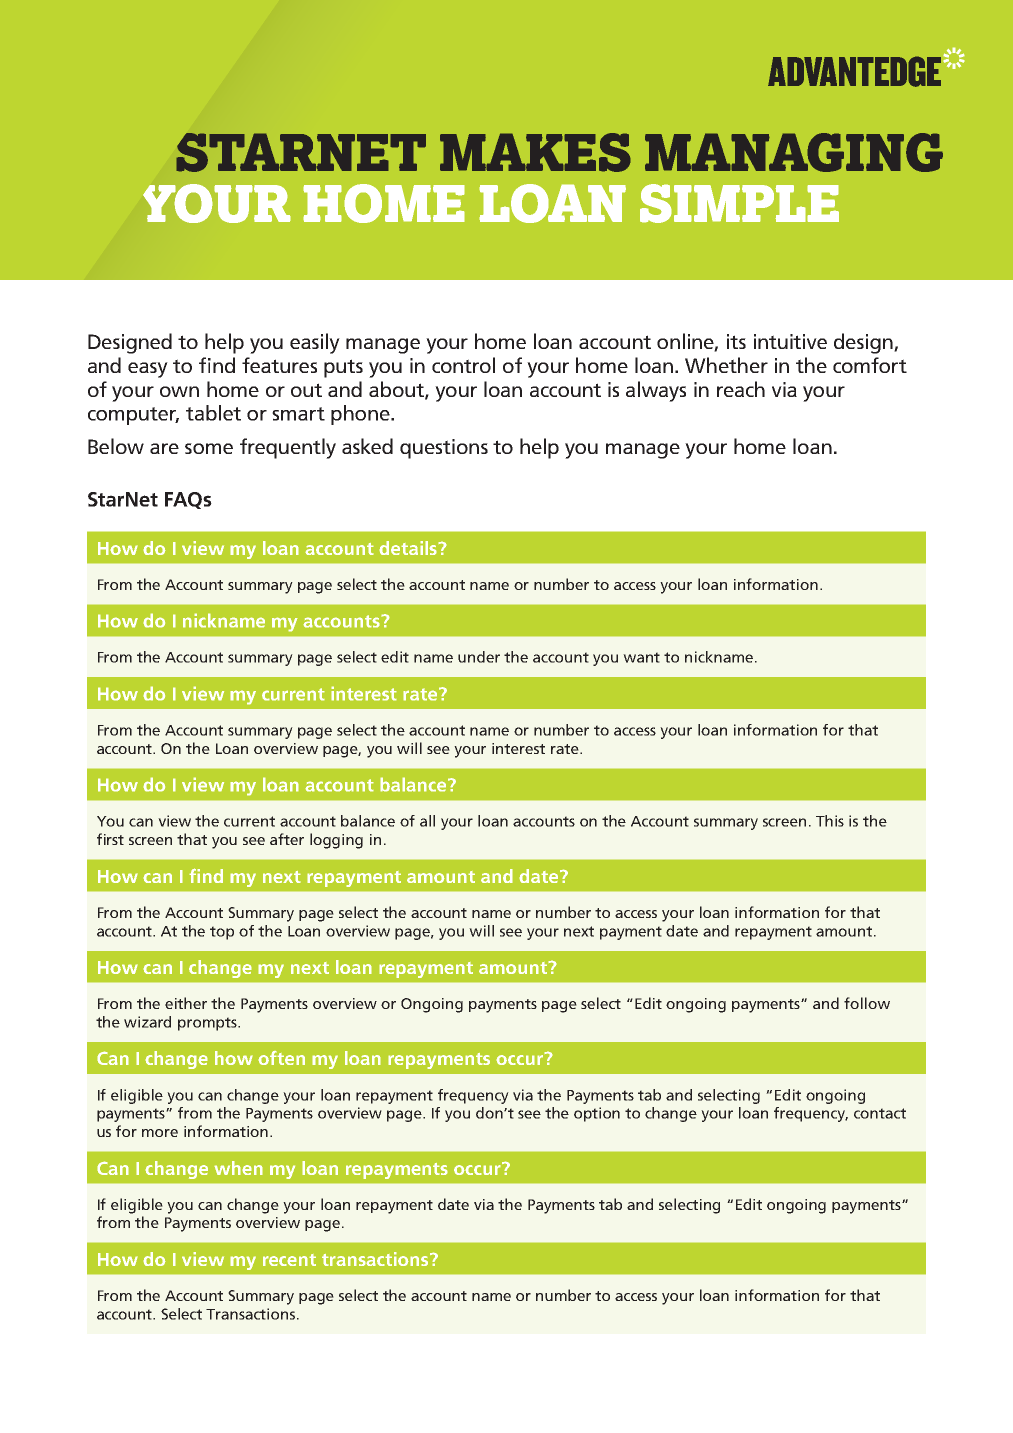  I want to click on all, so click(427, 821).
